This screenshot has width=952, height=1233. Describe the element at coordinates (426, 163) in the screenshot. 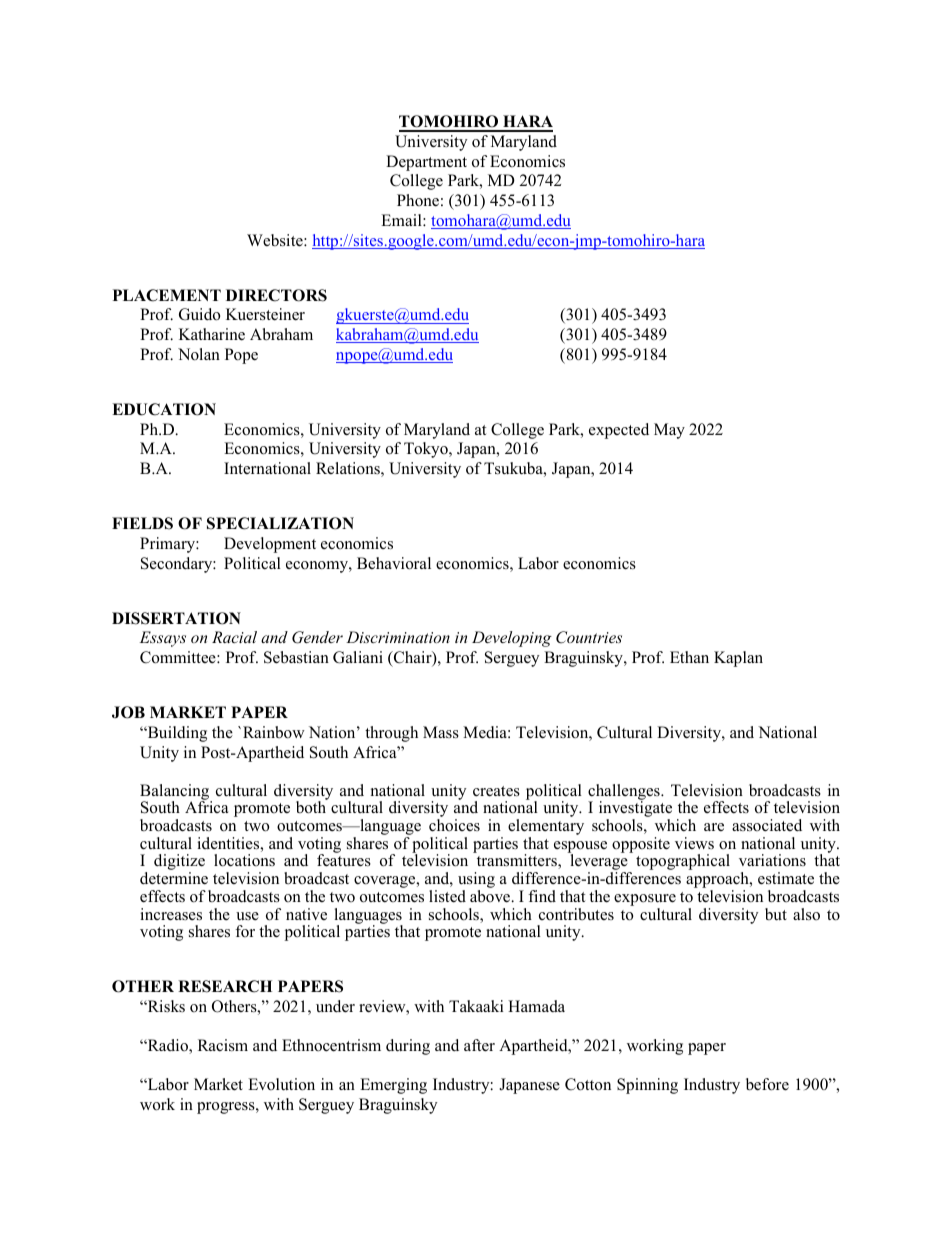

I see `Department` at that location.
